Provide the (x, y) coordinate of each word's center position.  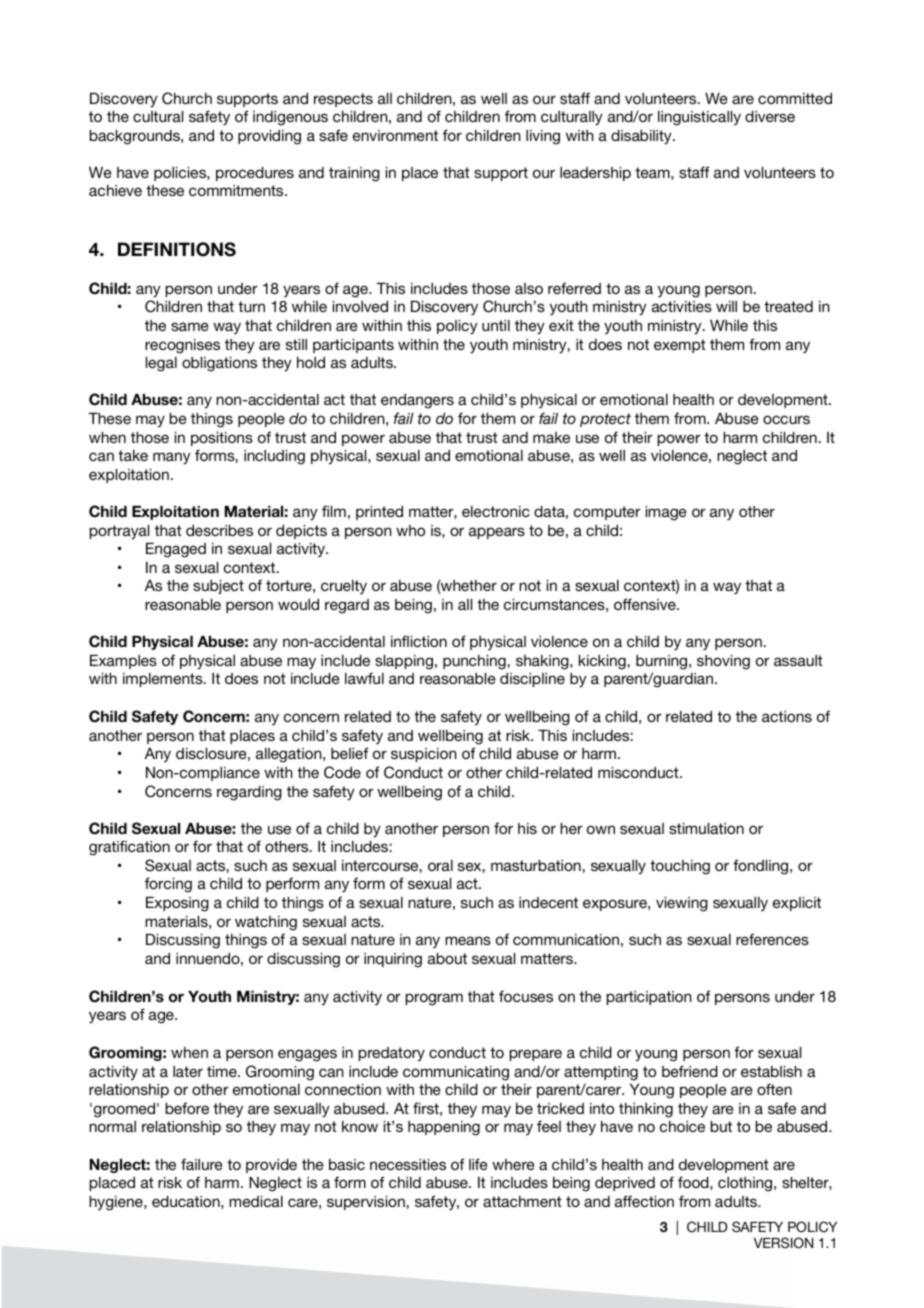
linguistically (699, 118)
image (666, 513)
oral (440, 865)
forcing (168, 885)
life (478, 1164)
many (172, 458)
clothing (746, 1184)
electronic (496, 511)
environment (395, 135)
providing (269, 137)
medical (256, 1201)
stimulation (706, 828)
